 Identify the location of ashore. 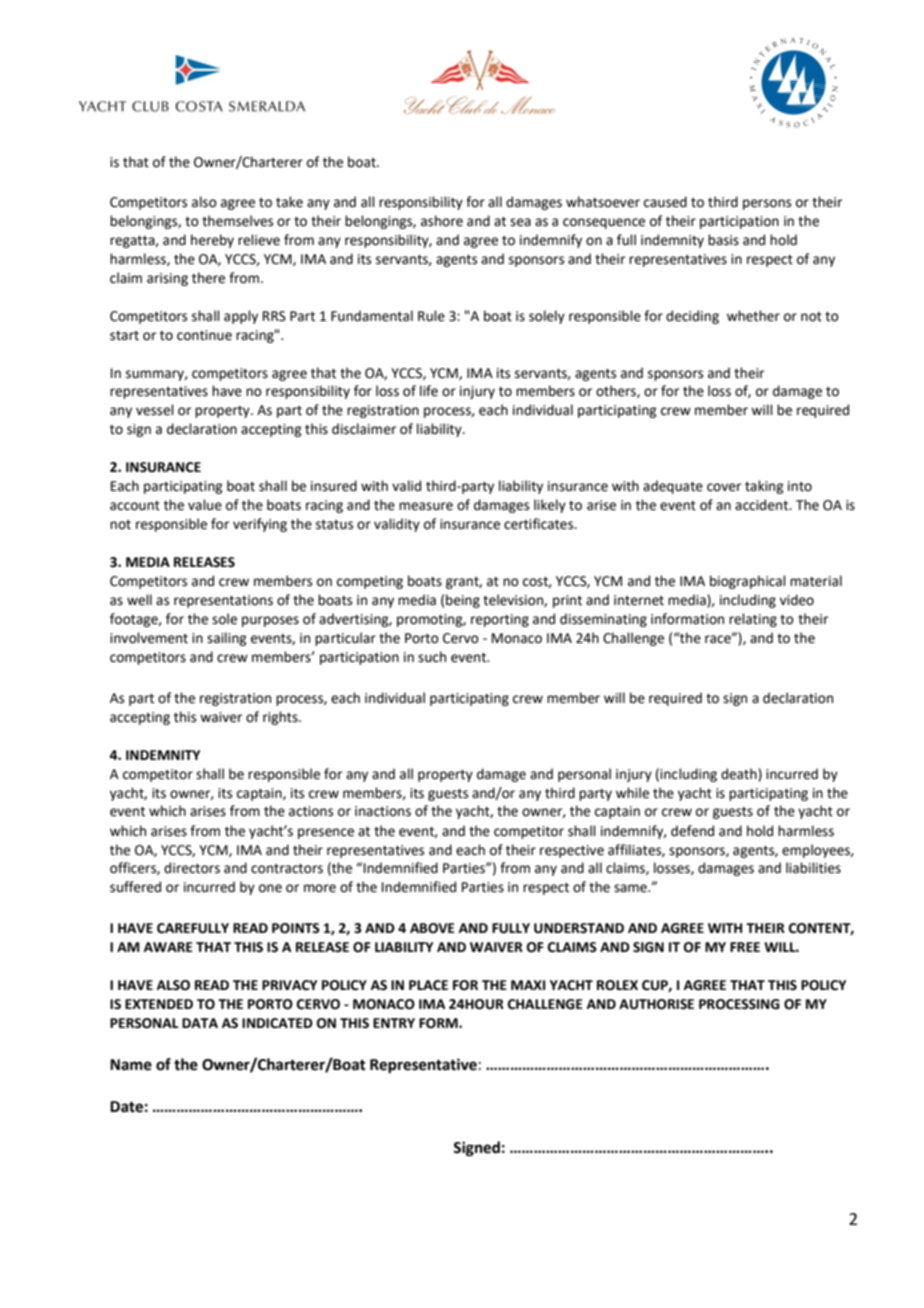
(442, 221).
